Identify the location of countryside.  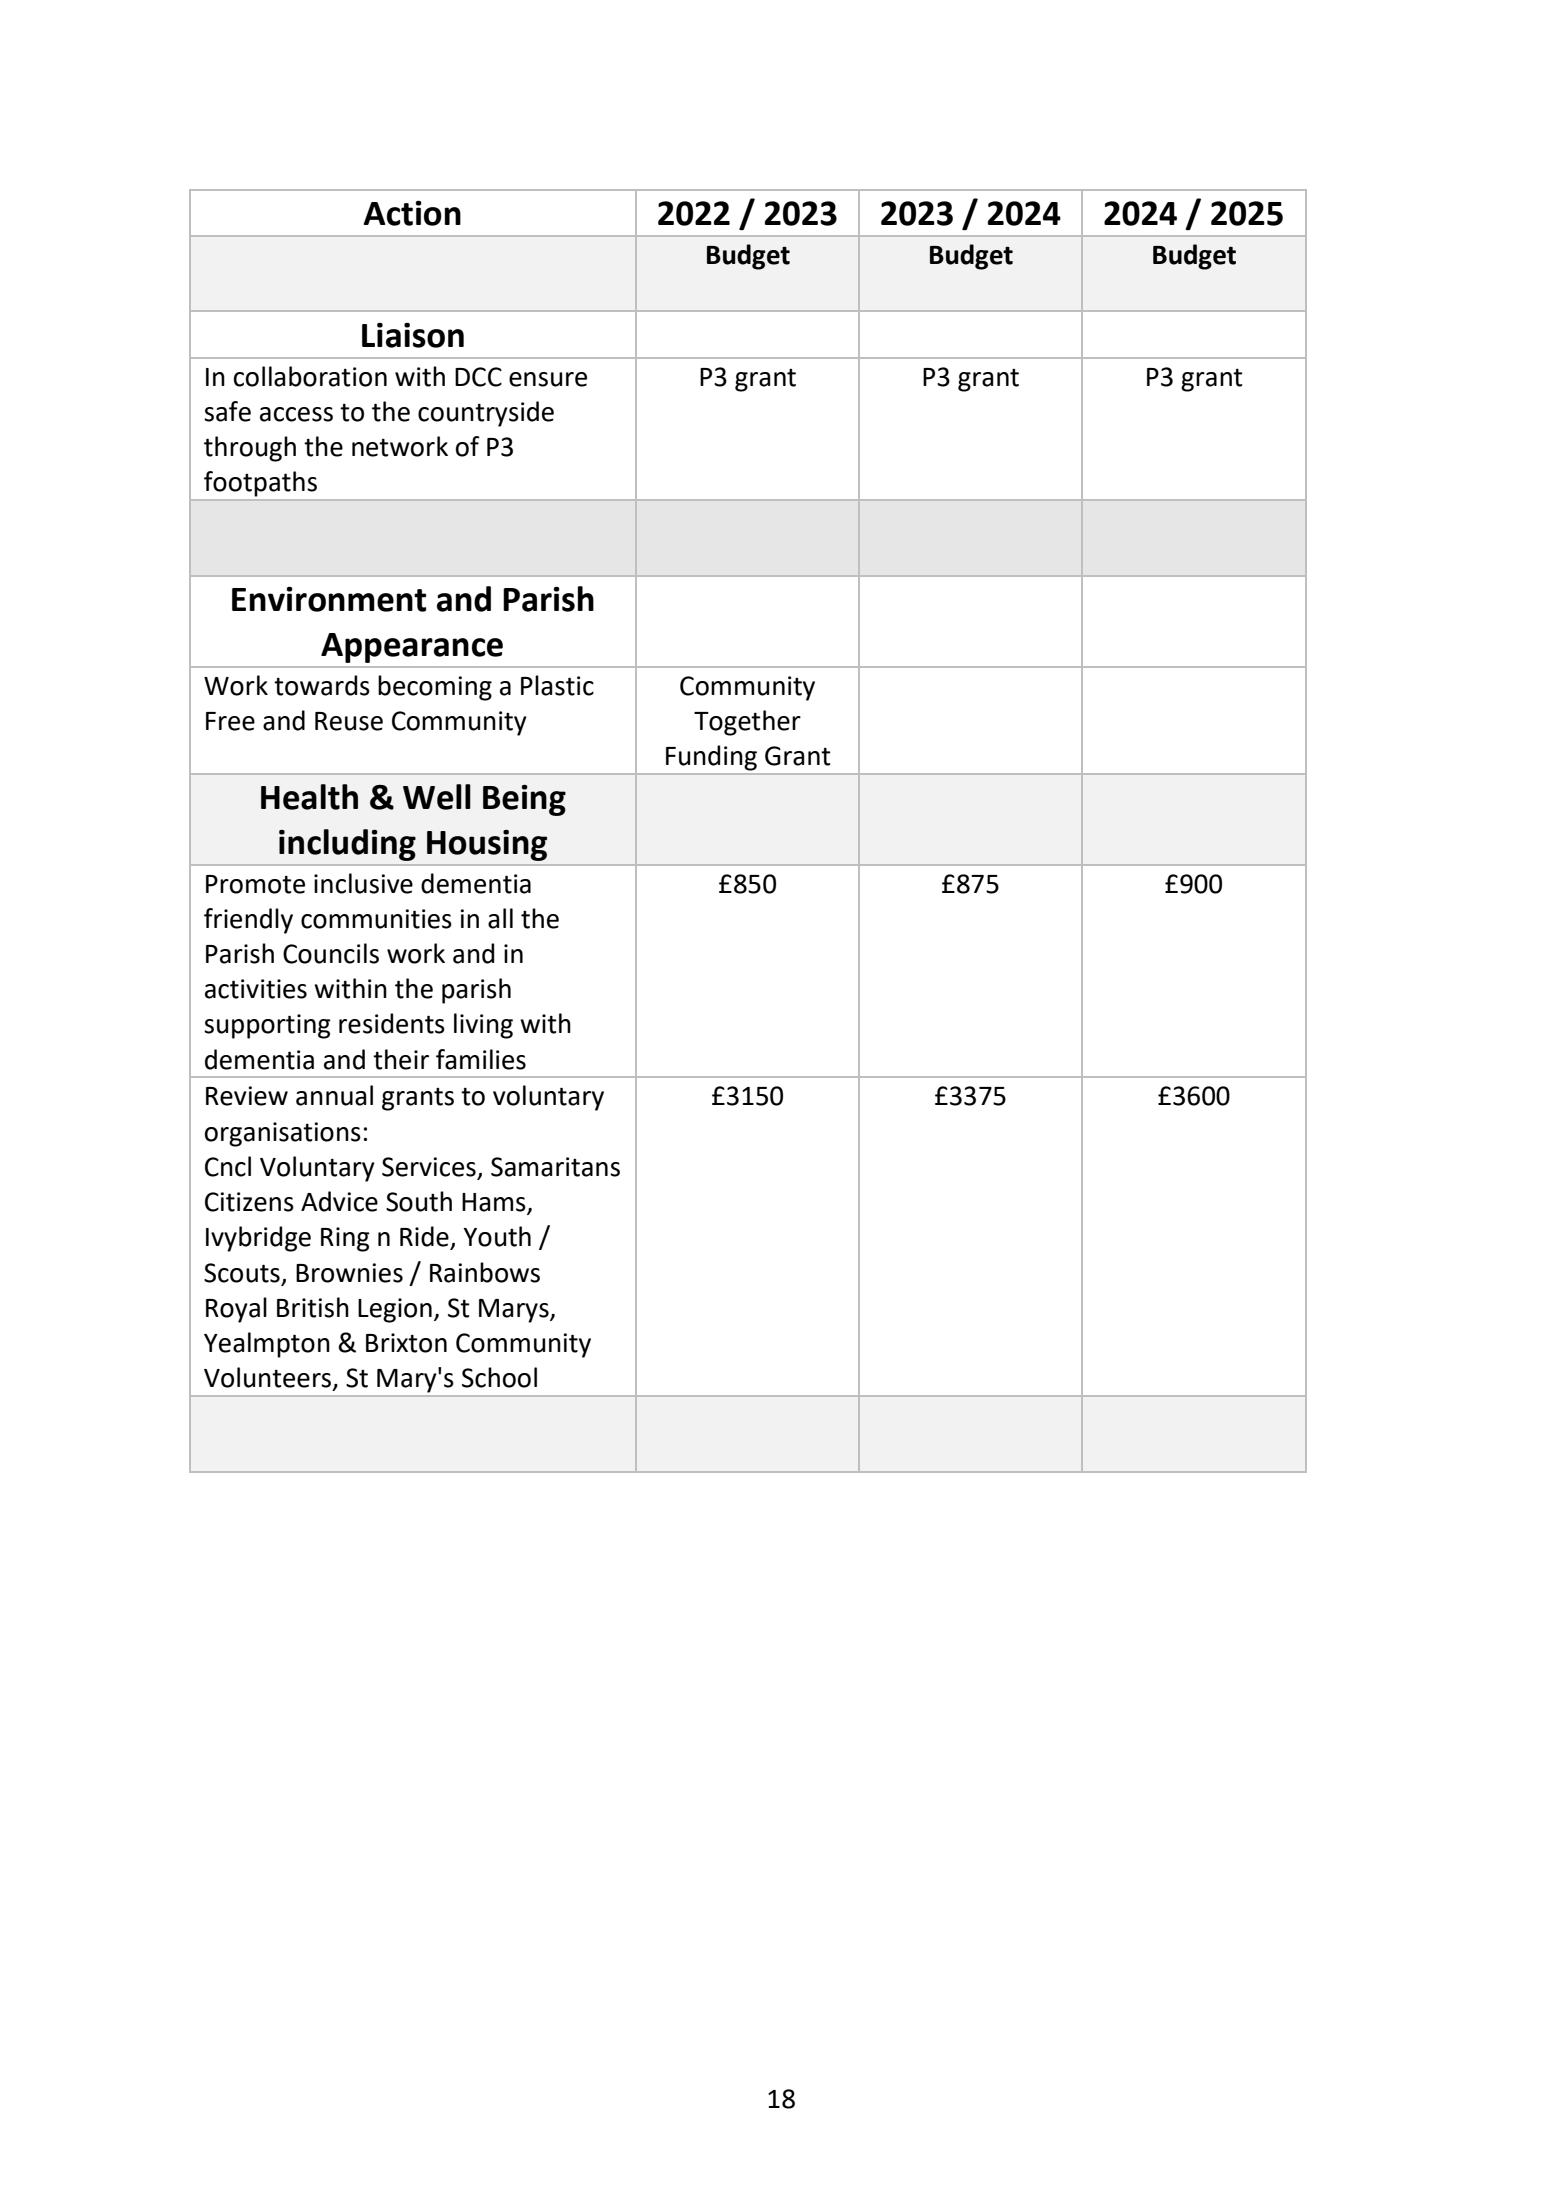
(486, 414).
